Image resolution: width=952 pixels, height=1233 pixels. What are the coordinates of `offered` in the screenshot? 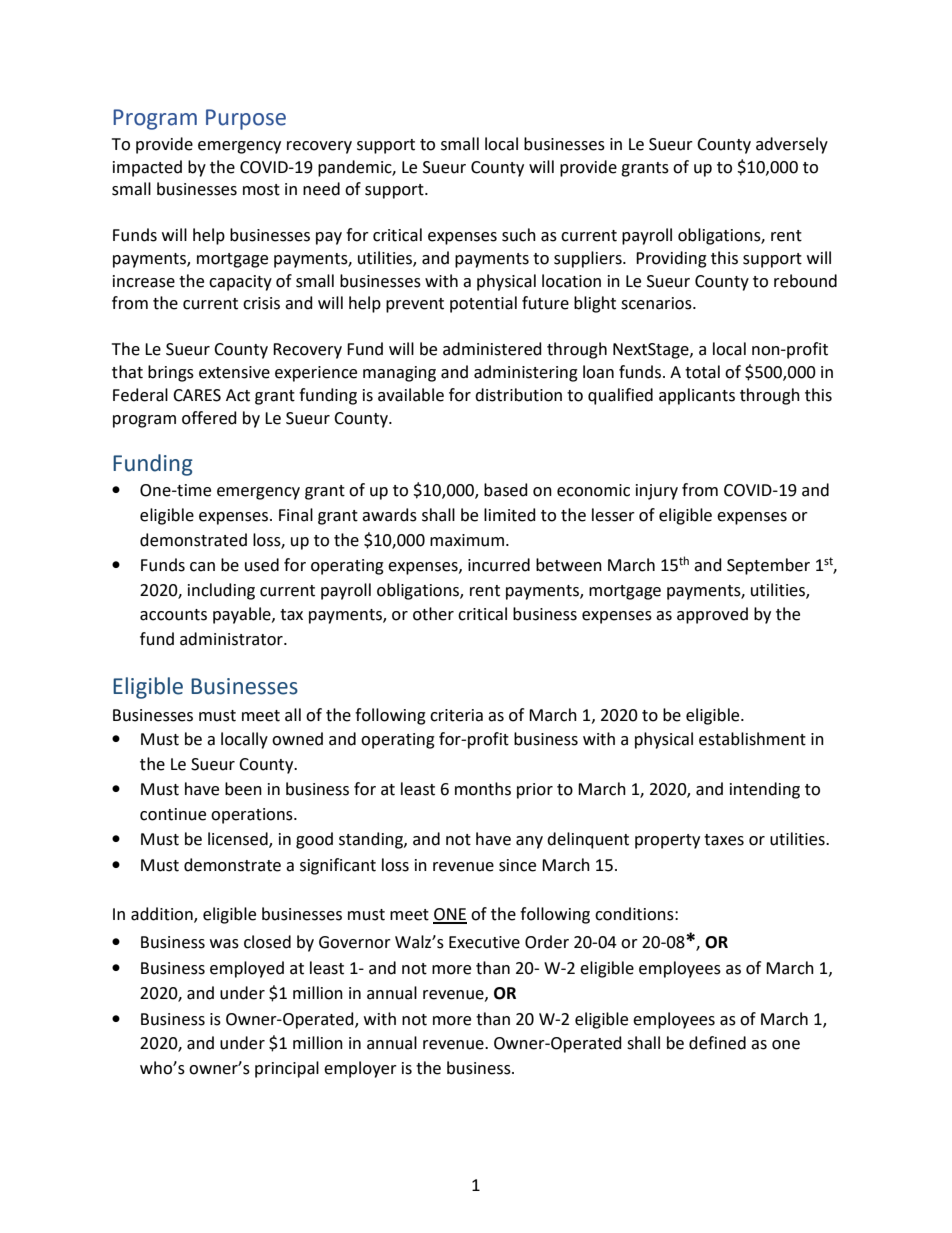 It's located at (209, 418).
